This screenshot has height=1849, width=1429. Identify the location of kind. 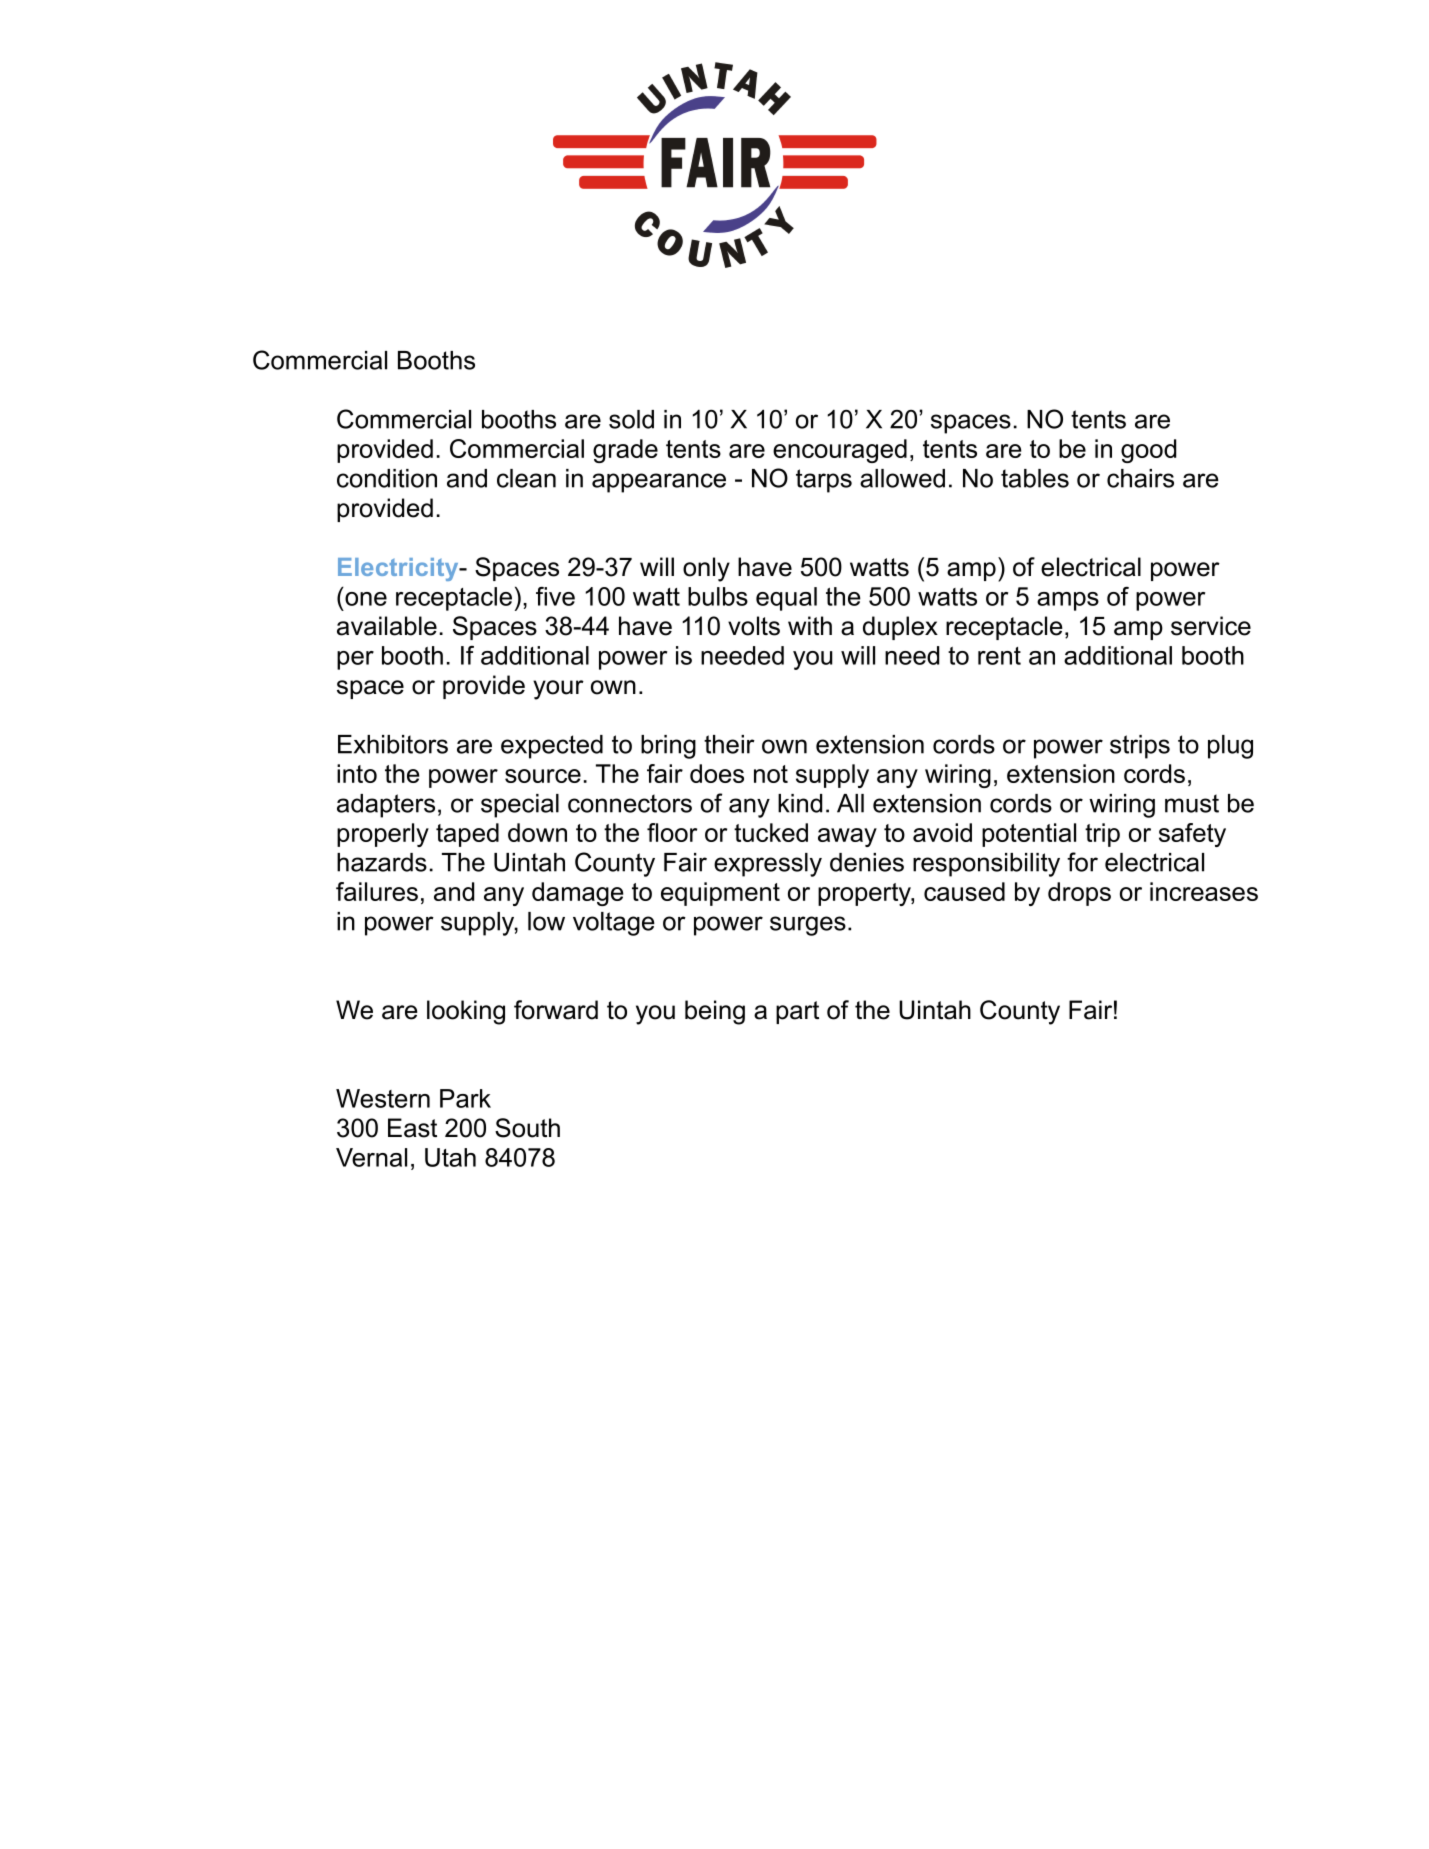
(800, 803).
